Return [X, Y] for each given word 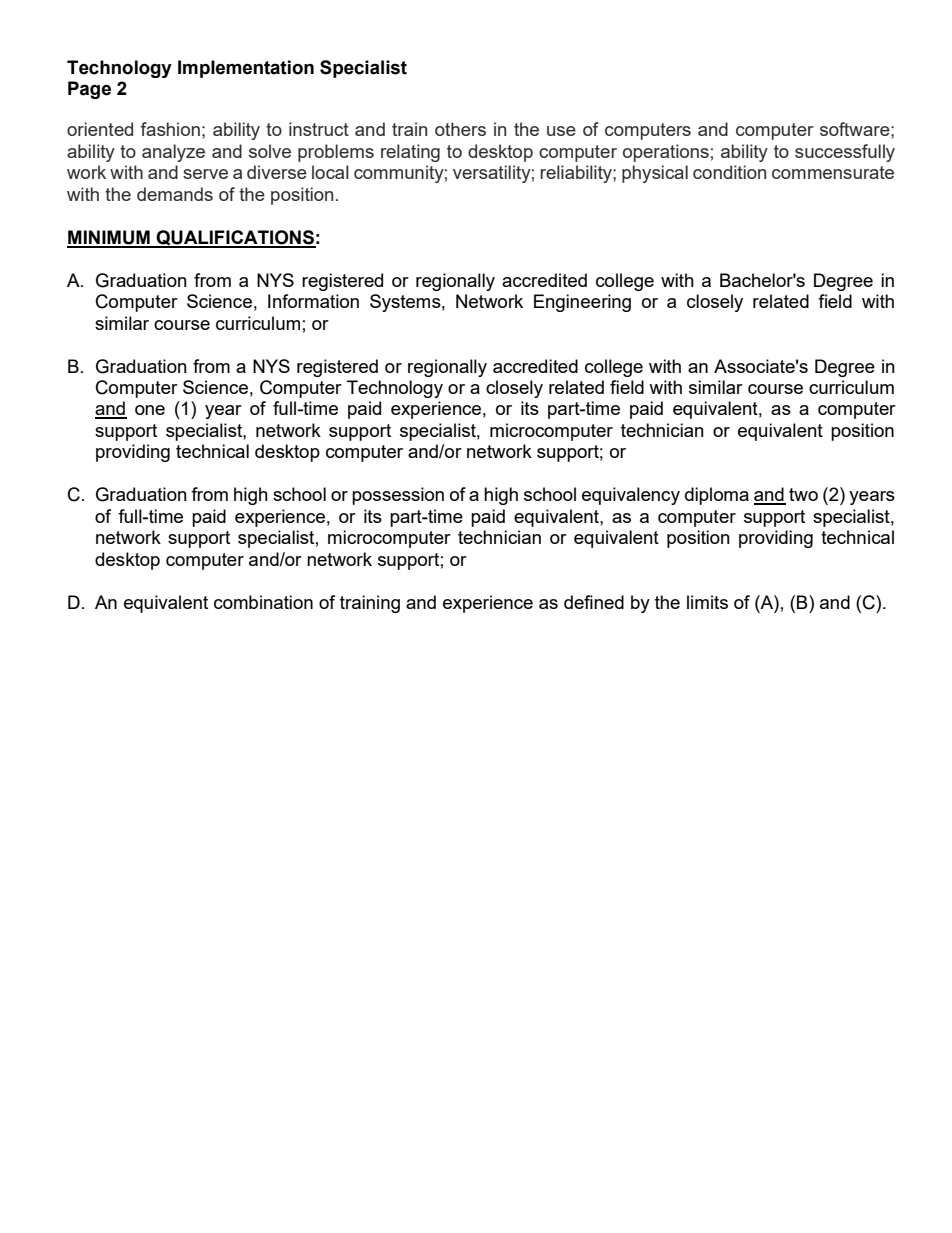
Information [313, 301]
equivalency [631, 496]
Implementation [246, 69]
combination [263, 602]
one [150, 410]
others [460, 129]
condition [729, 172]
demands [175, 194]
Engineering [582, 303]
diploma [717, 496]
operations [666, 153]
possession [398, 496]
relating [410, 153]
